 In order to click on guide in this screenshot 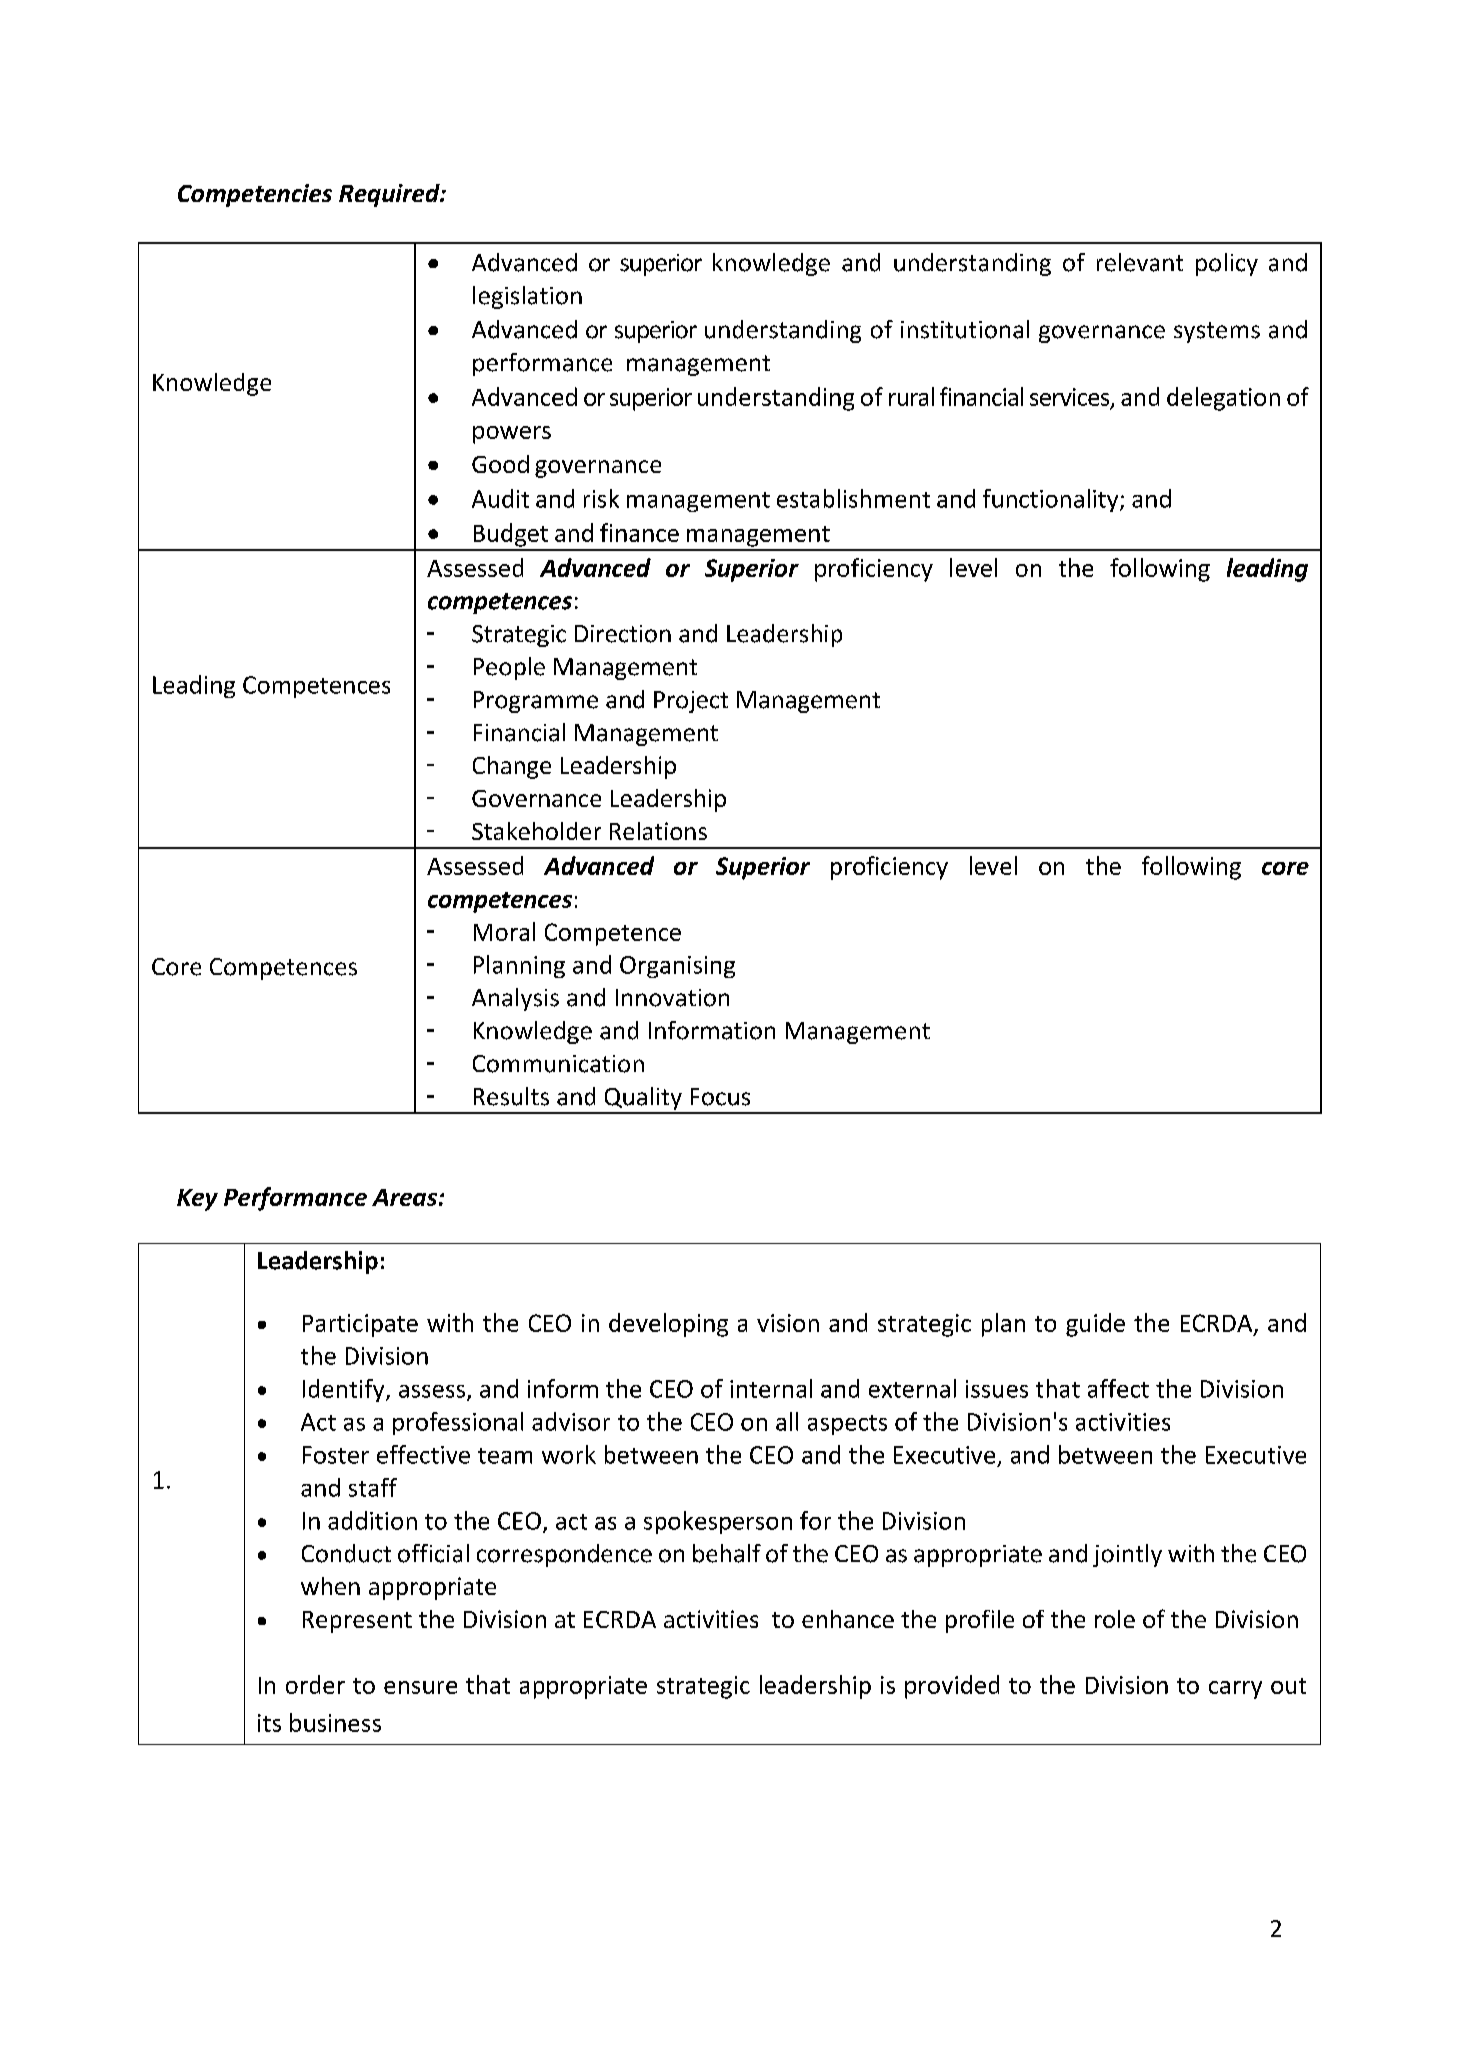, I will do `click(1095, 1325)`.
